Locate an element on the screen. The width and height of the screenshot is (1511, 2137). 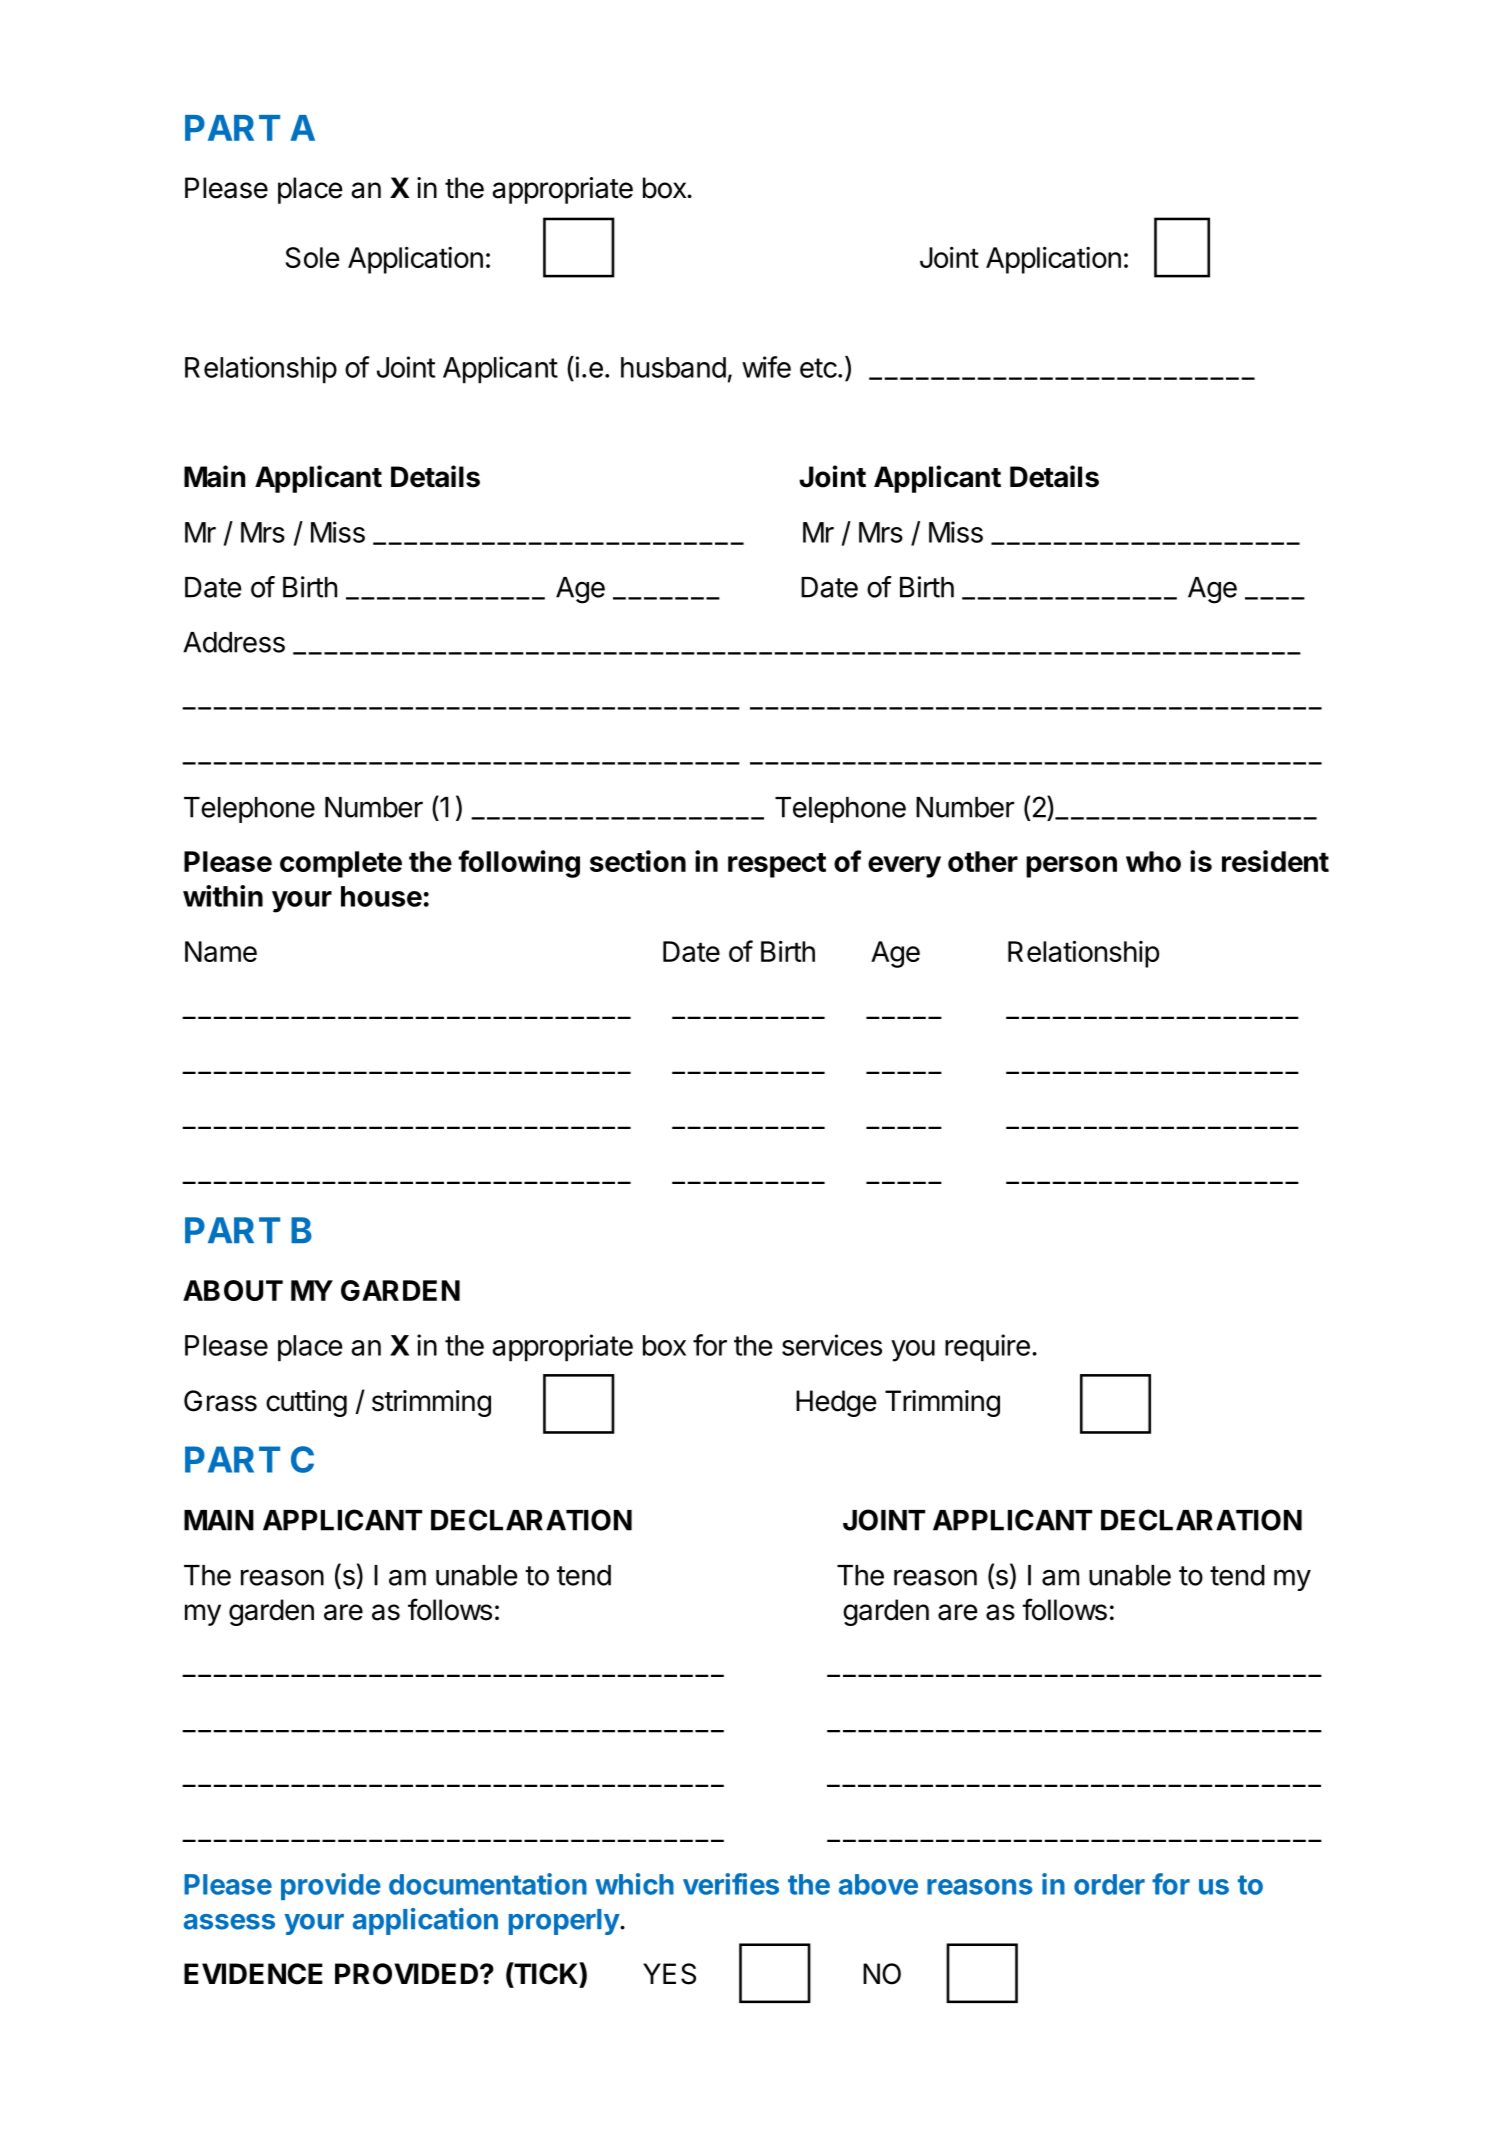
person is located at coordinates (1071, 867).
